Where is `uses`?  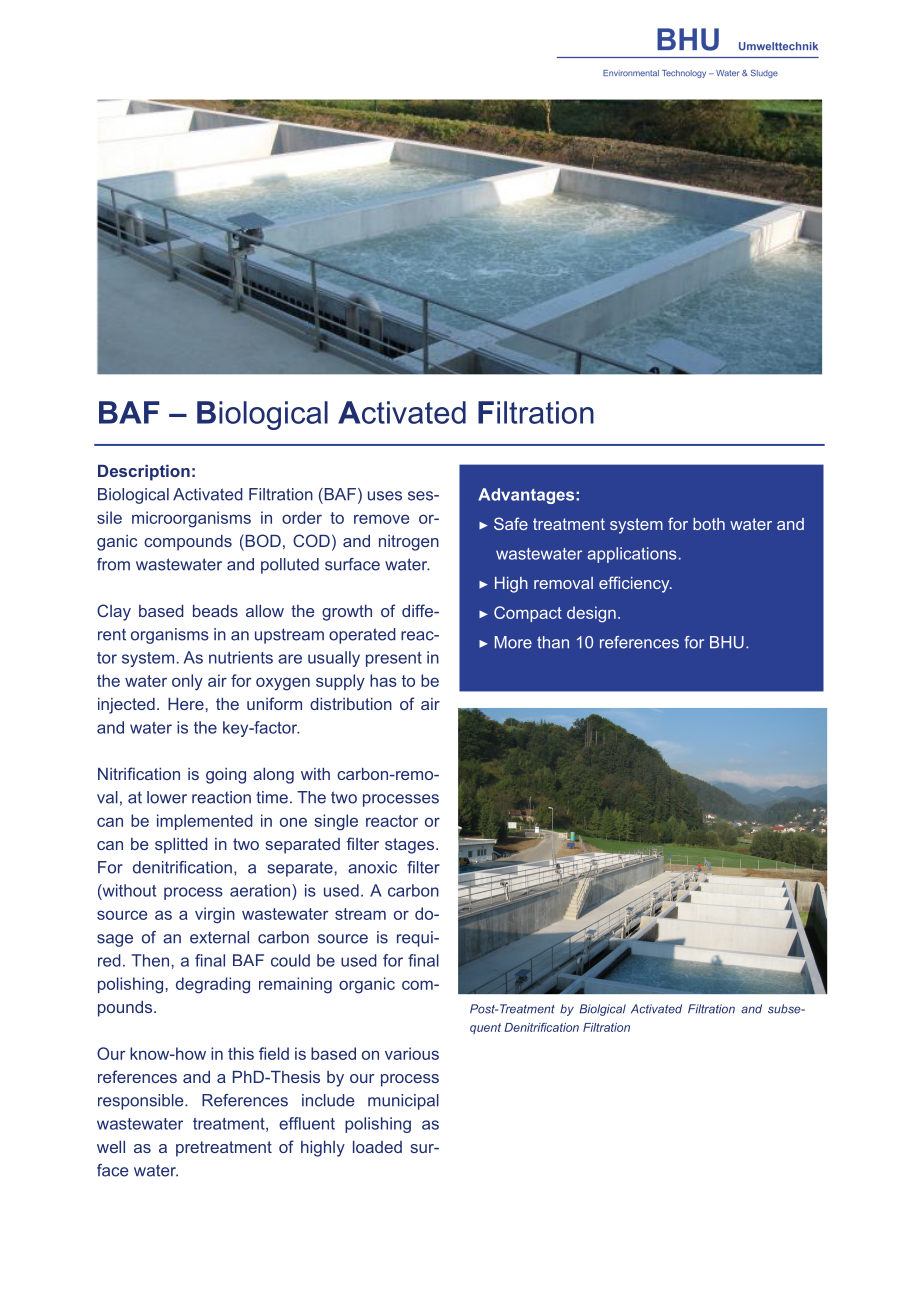
uses is located at coordinates (385, 496).
